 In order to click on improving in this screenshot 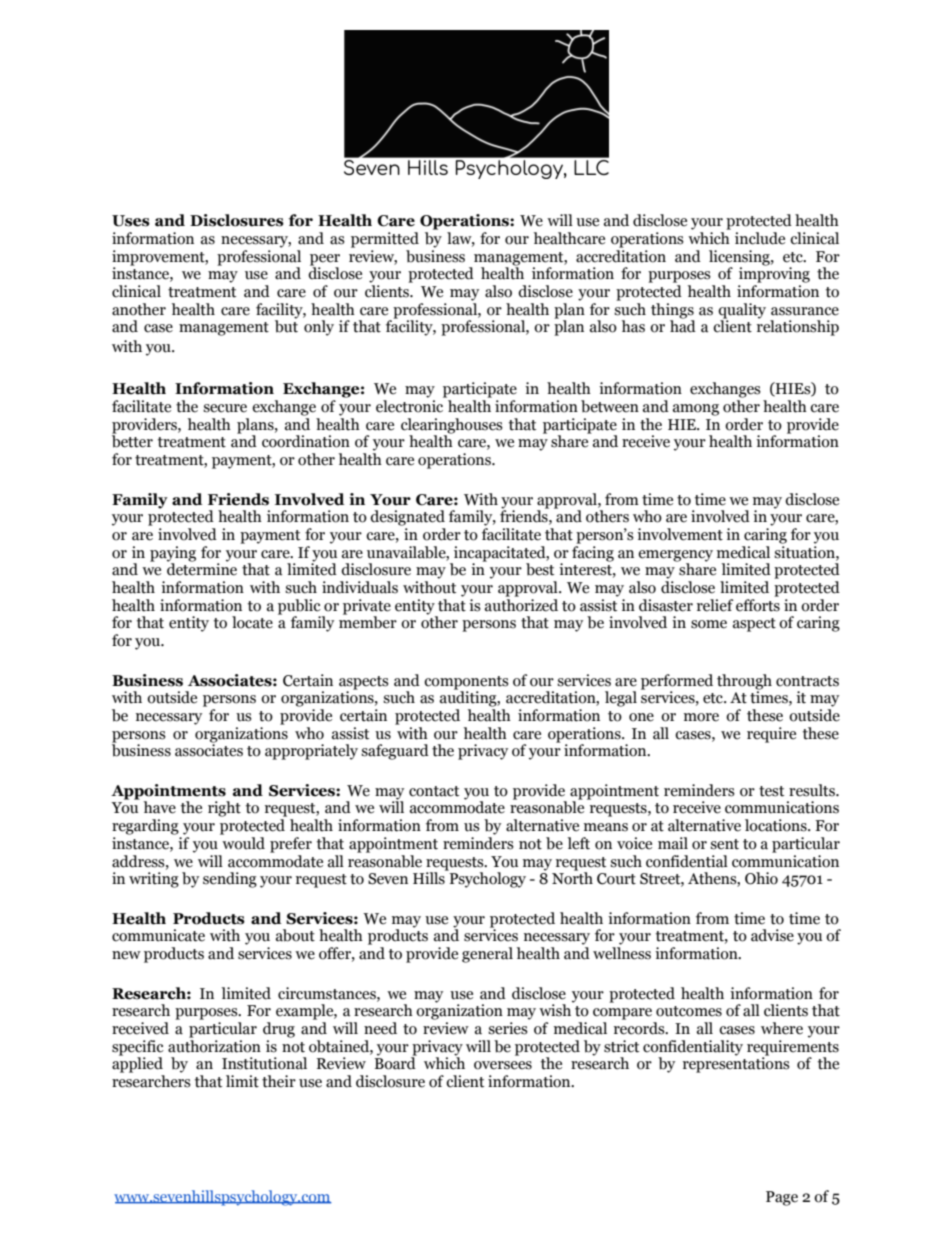, I will do `click(774, 274)`.
